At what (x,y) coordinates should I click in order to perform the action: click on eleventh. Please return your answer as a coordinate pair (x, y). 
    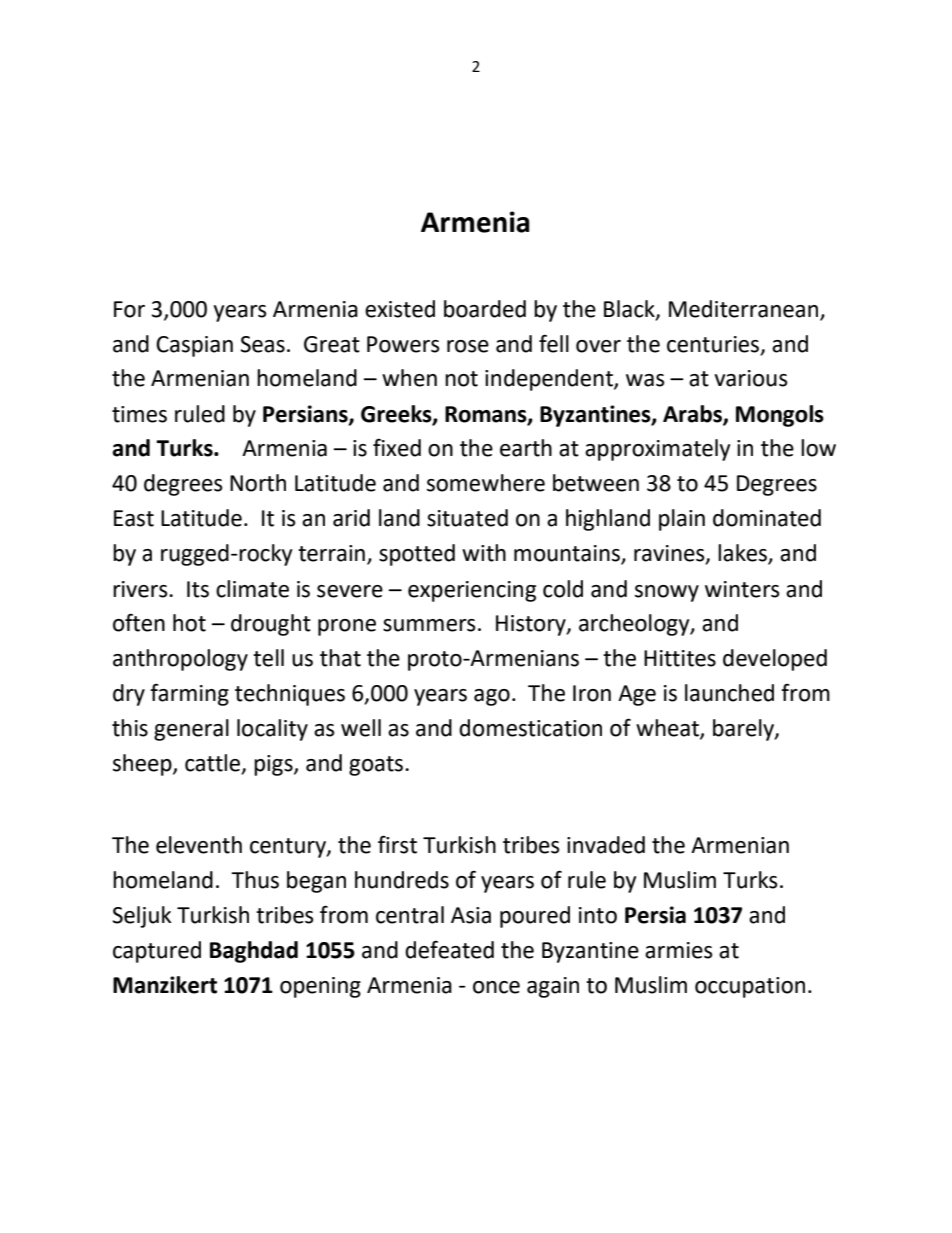
    Looking at the image, I should click on (199, 845).
